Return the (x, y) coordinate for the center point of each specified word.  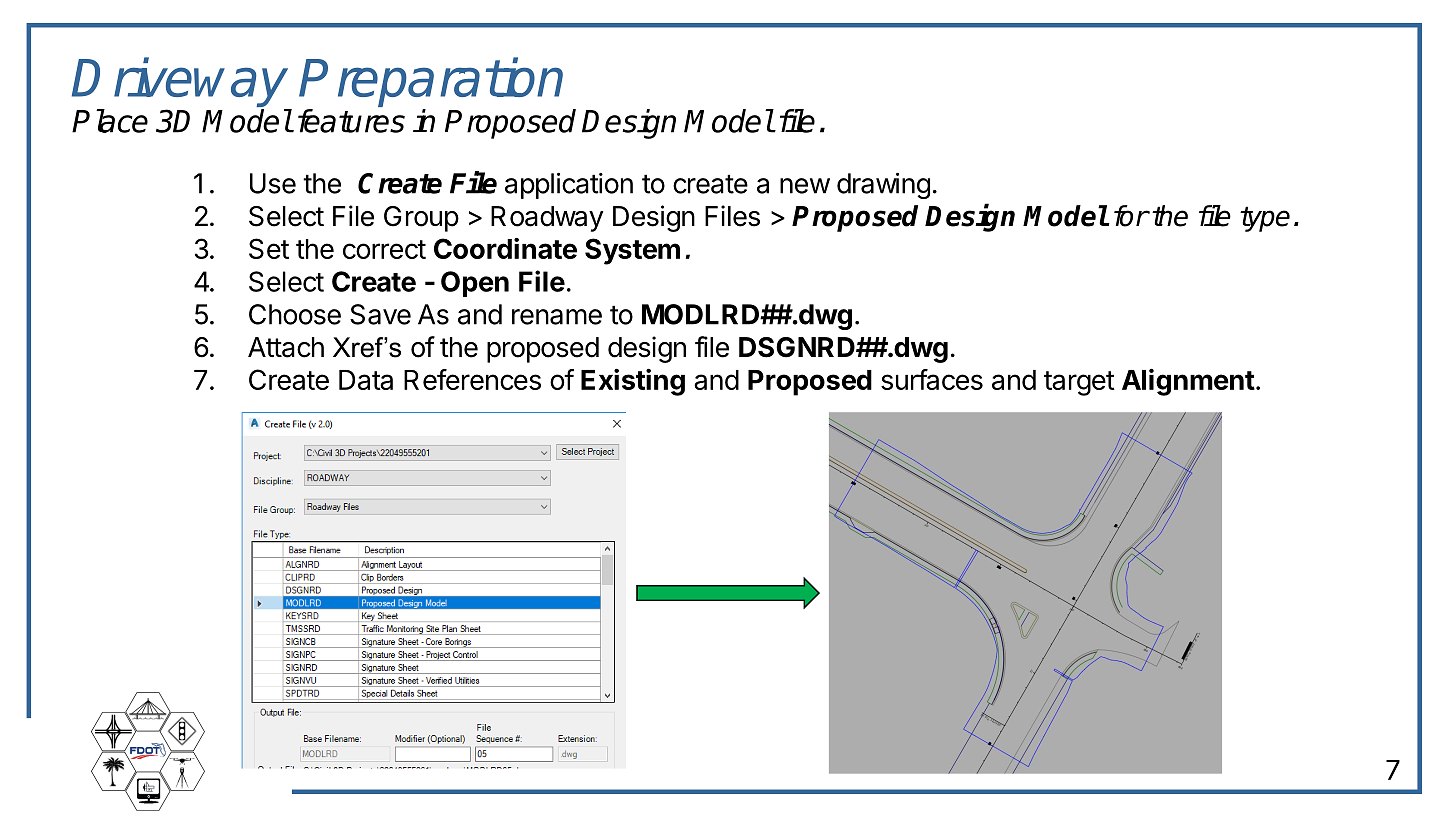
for (1131, 216)
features (351, 121)
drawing (883, 186)
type (1265, 219)
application (569, 186)
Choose (295, 314)
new (805, 186)
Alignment (1188, 382)
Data (366, 380)
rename (557, 317)
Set (269, 248)
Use (273, 183)
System (632, 251)
